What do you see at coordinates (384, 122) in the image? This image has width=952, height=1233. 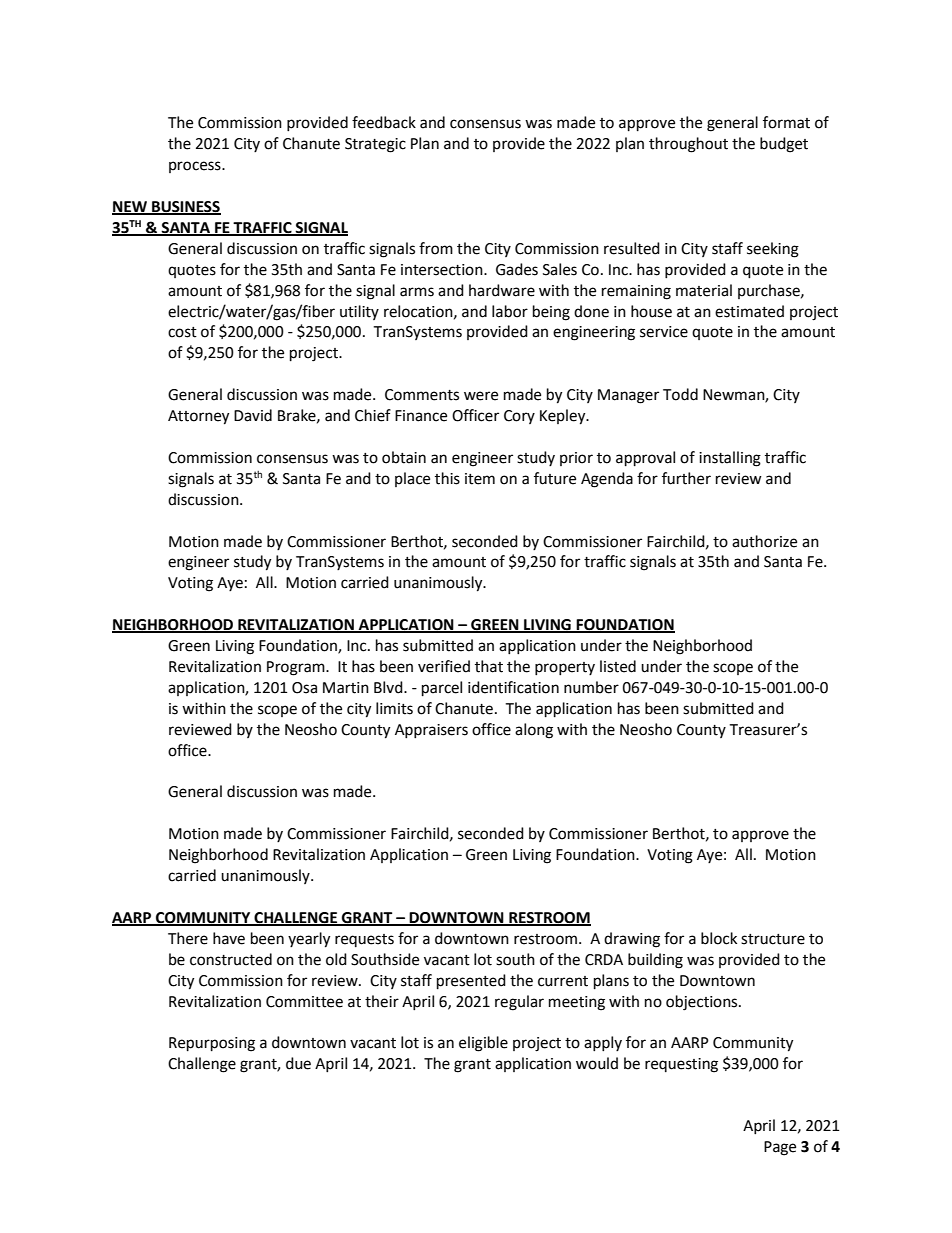 I see `feedback` at bounding box center [384, 122].
